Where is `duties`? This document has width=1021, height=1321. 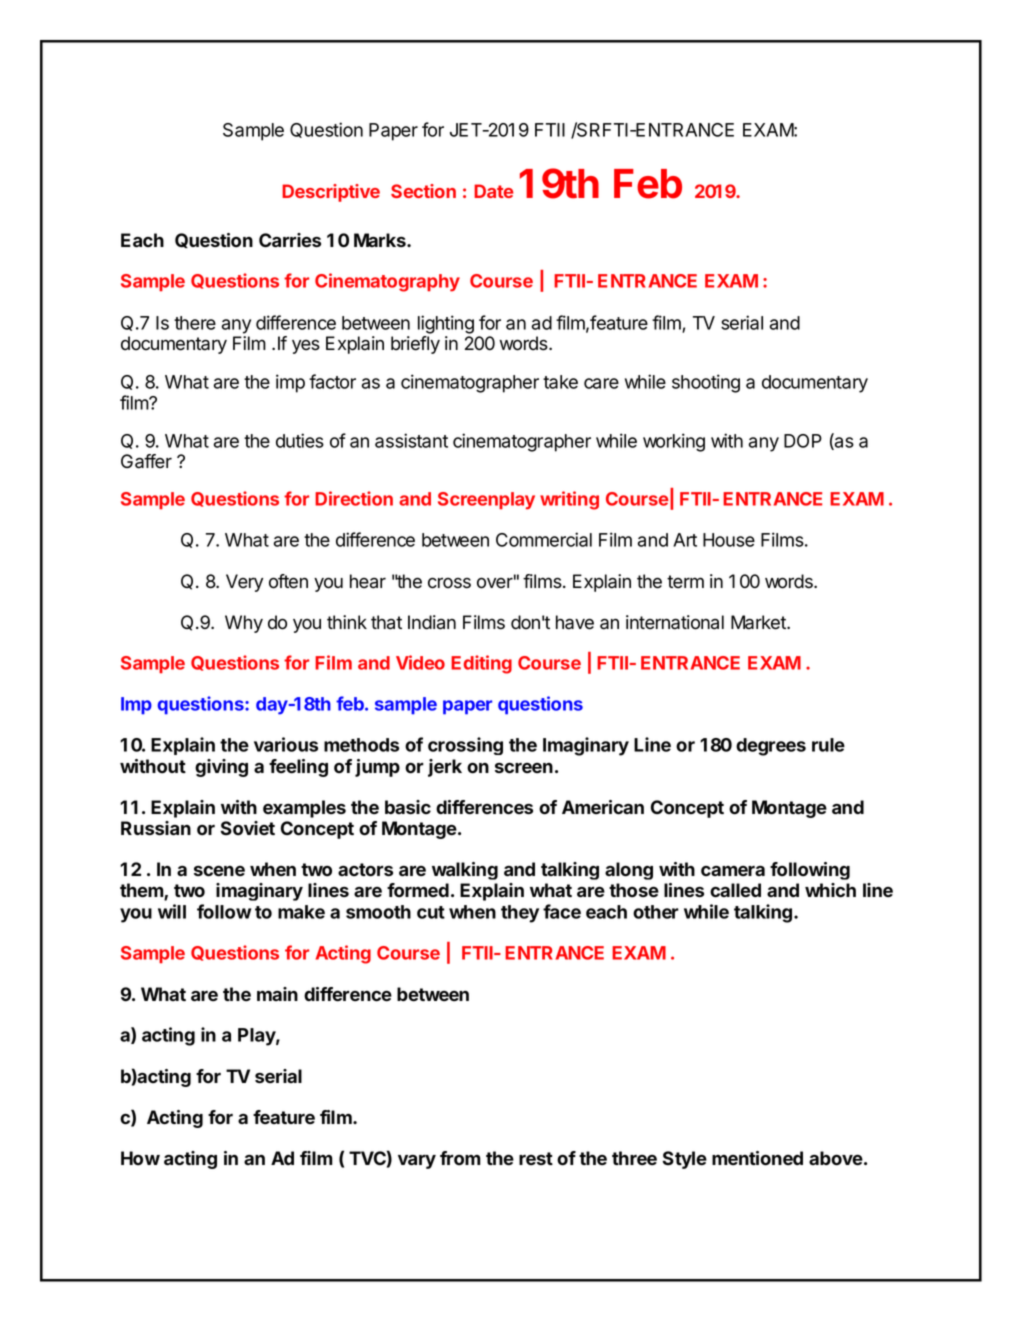
duties is located at coordinates (300, 440).
